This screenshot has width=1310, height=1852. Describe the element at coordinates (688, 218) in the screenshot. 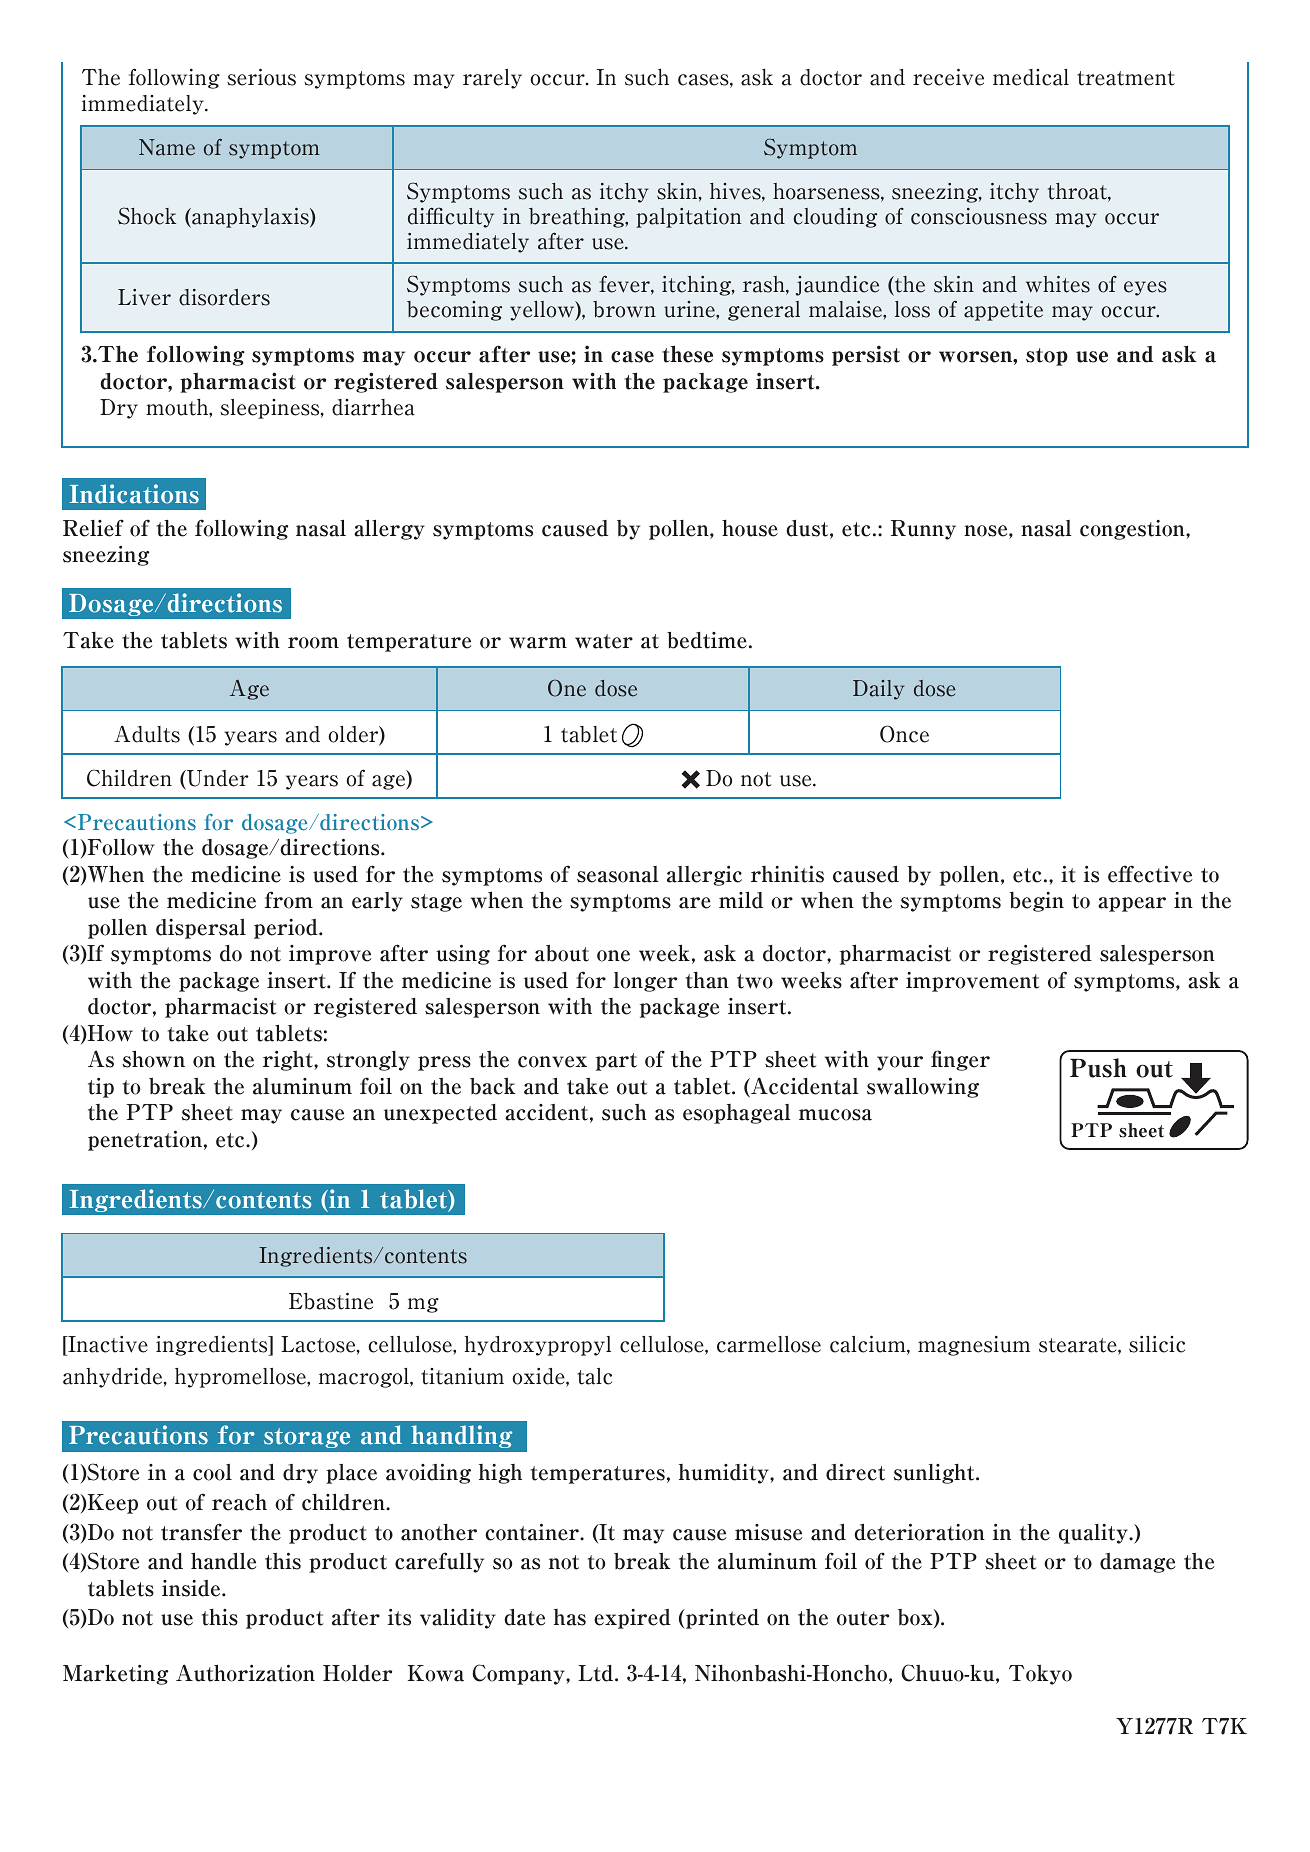

I see `palpitation` at that location.
